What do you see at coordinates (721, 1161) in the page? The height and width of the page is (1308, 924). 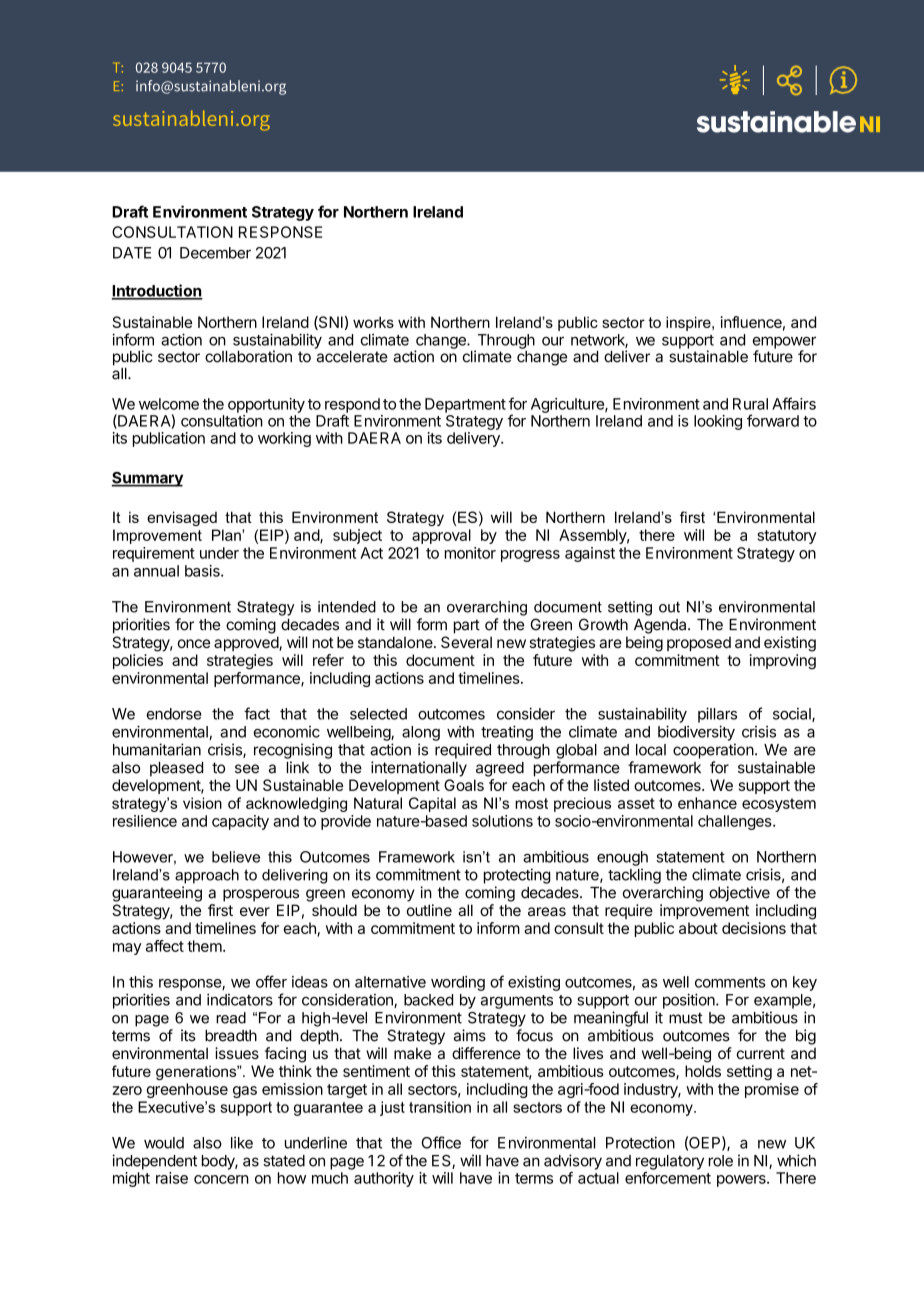 I see `role` at bounding box center [721, 1161].
